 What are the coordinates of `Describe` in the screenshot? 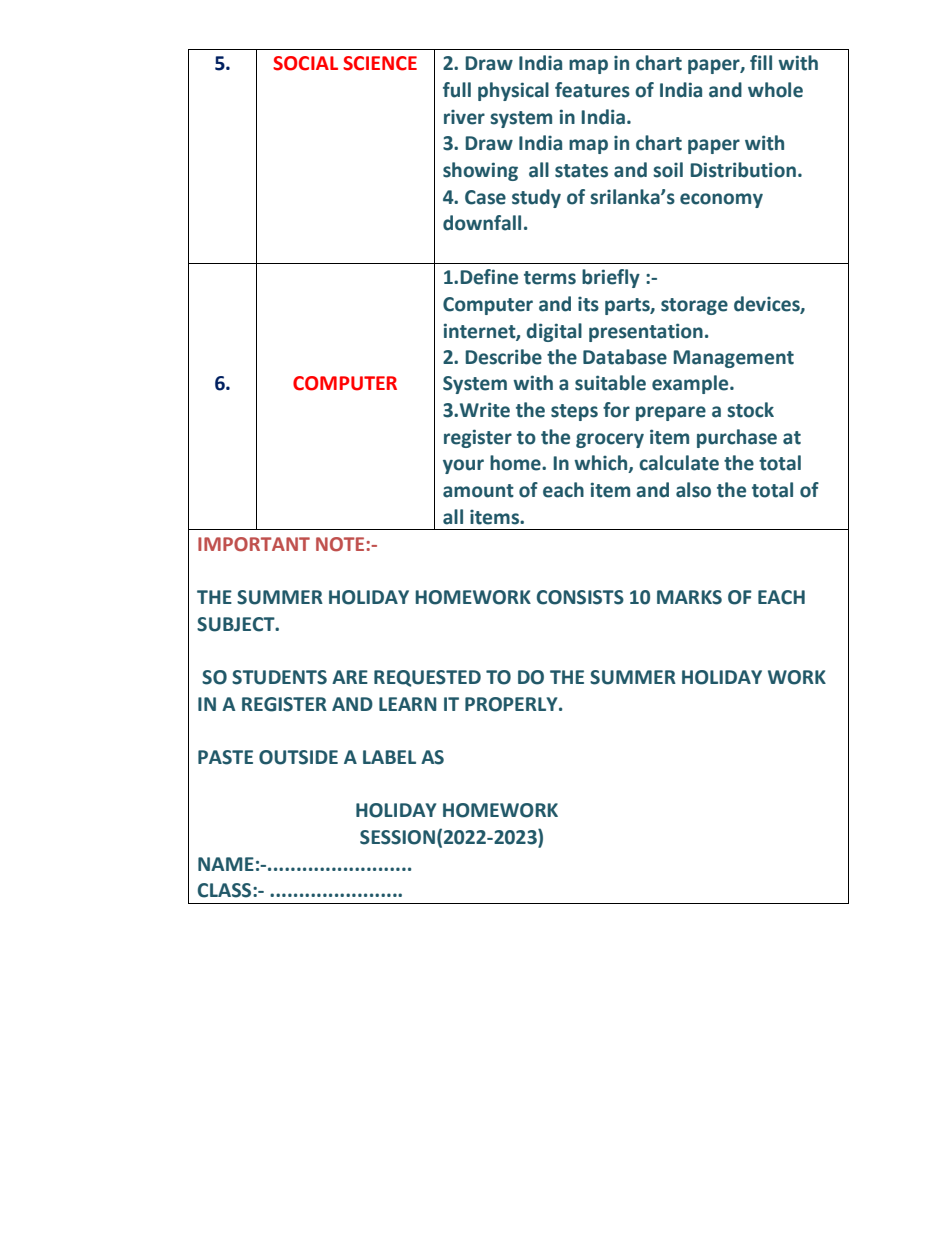 It's located at (504, 357).
